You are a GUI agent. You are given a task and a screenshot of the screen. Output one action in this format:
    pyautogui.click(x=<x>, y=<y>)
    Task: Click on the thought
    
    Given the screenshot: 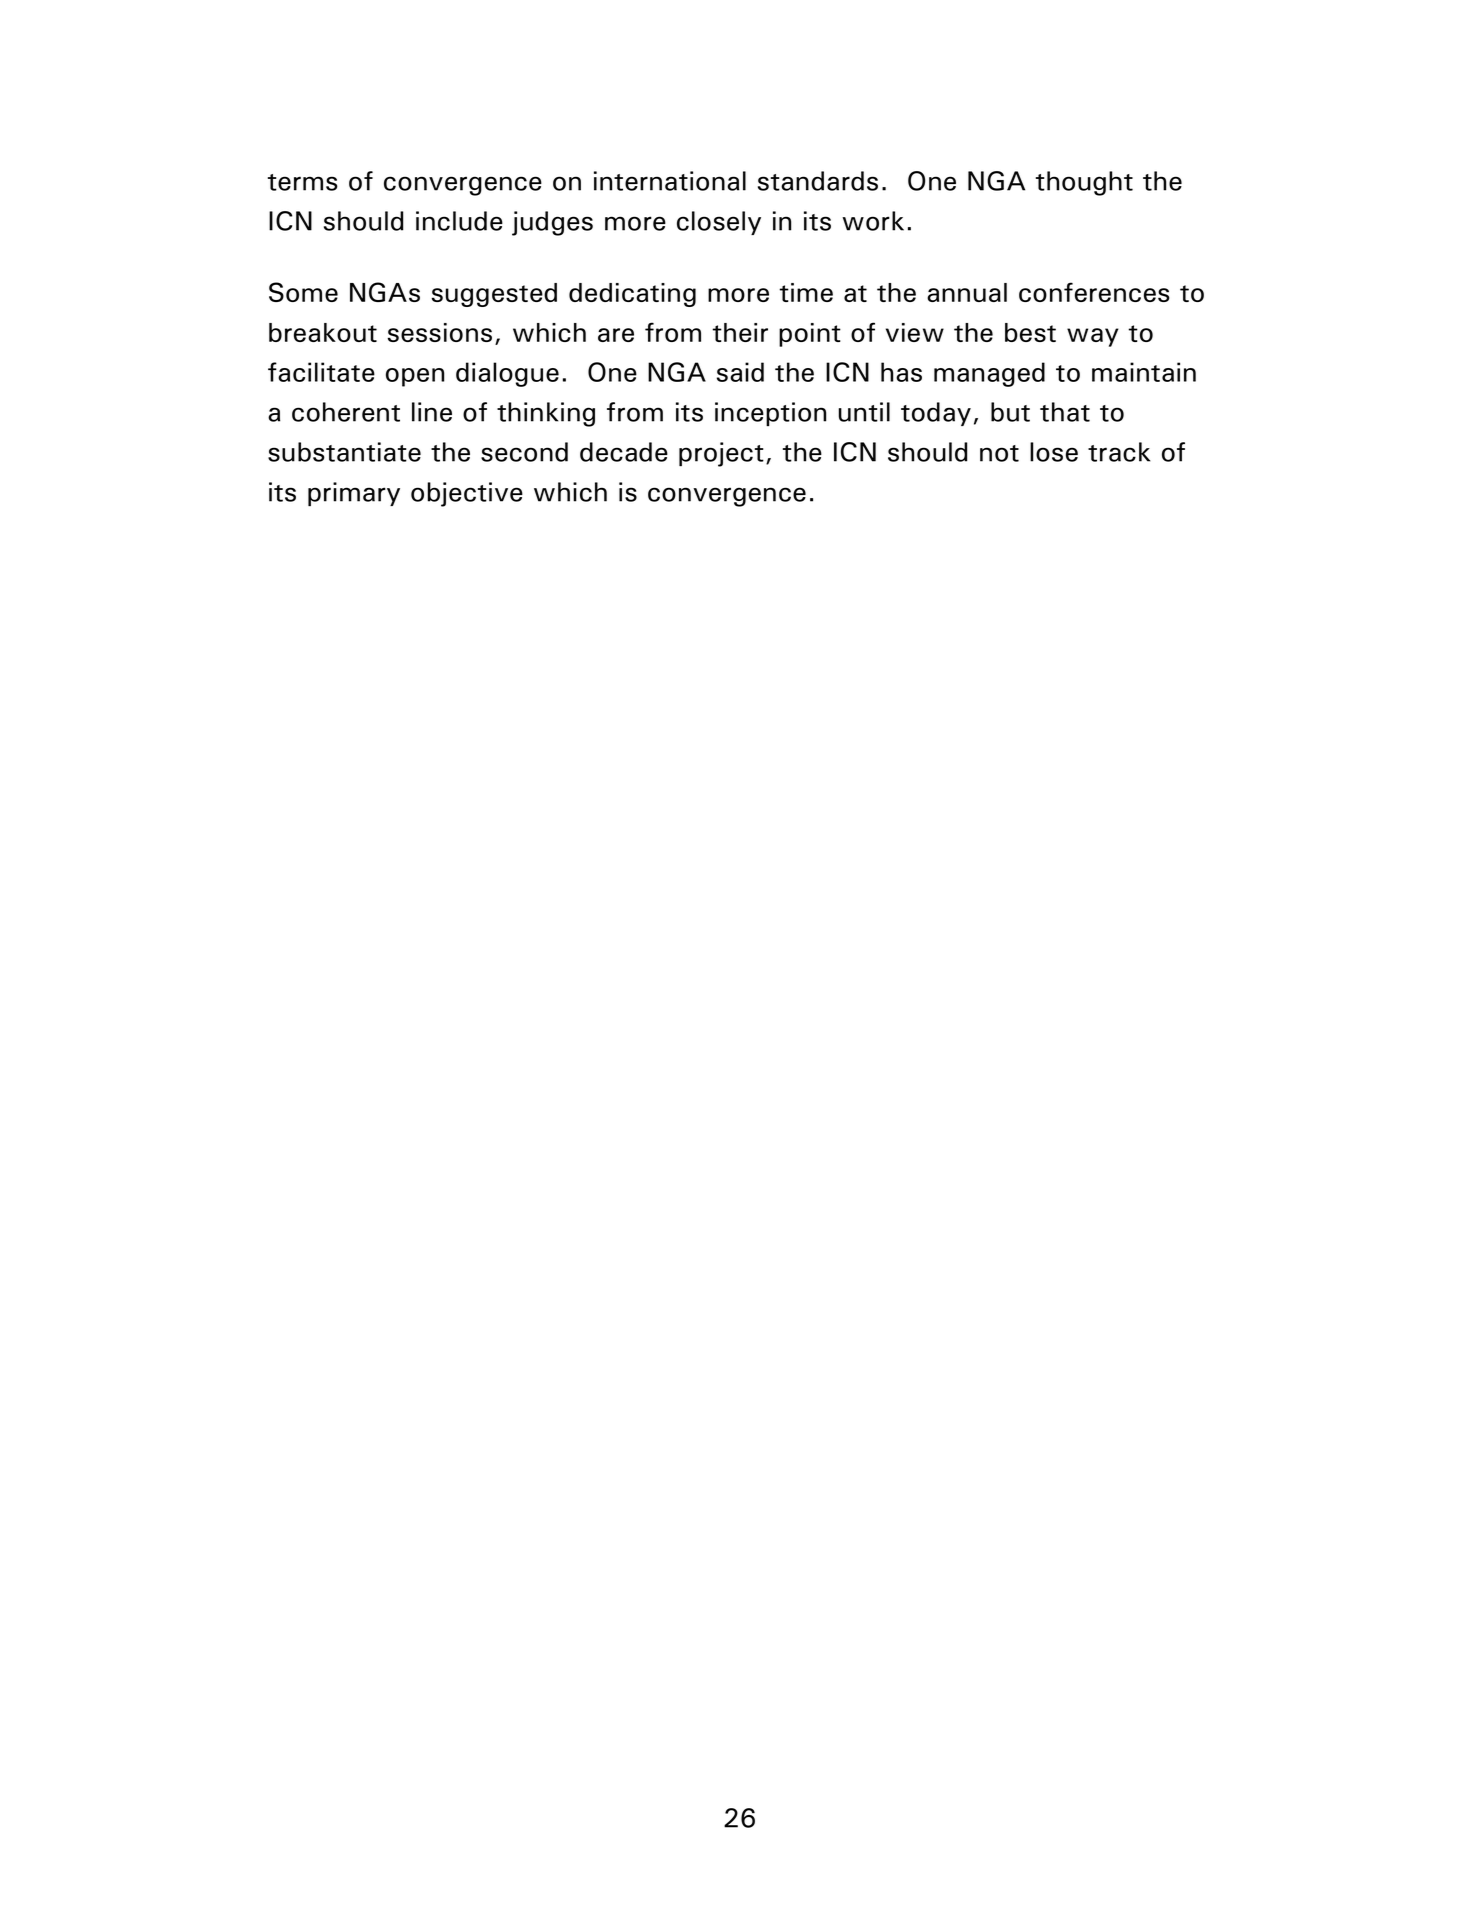 What is the action you would take?
    pyautogui.click(x=1084, y=183)
